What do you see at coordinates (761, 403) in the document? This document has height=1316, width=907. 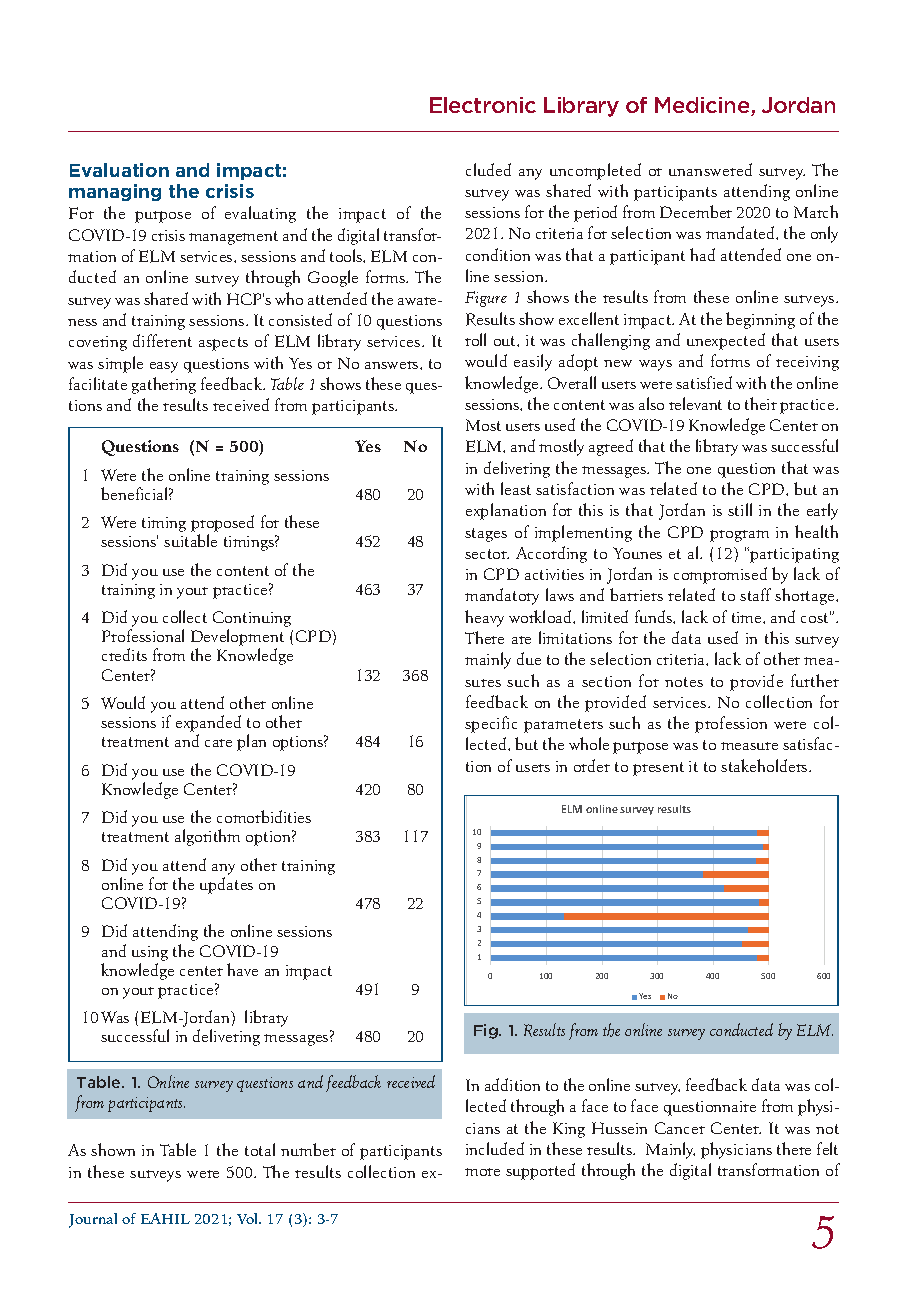 I see `their` at bounding box center [761, 403].
